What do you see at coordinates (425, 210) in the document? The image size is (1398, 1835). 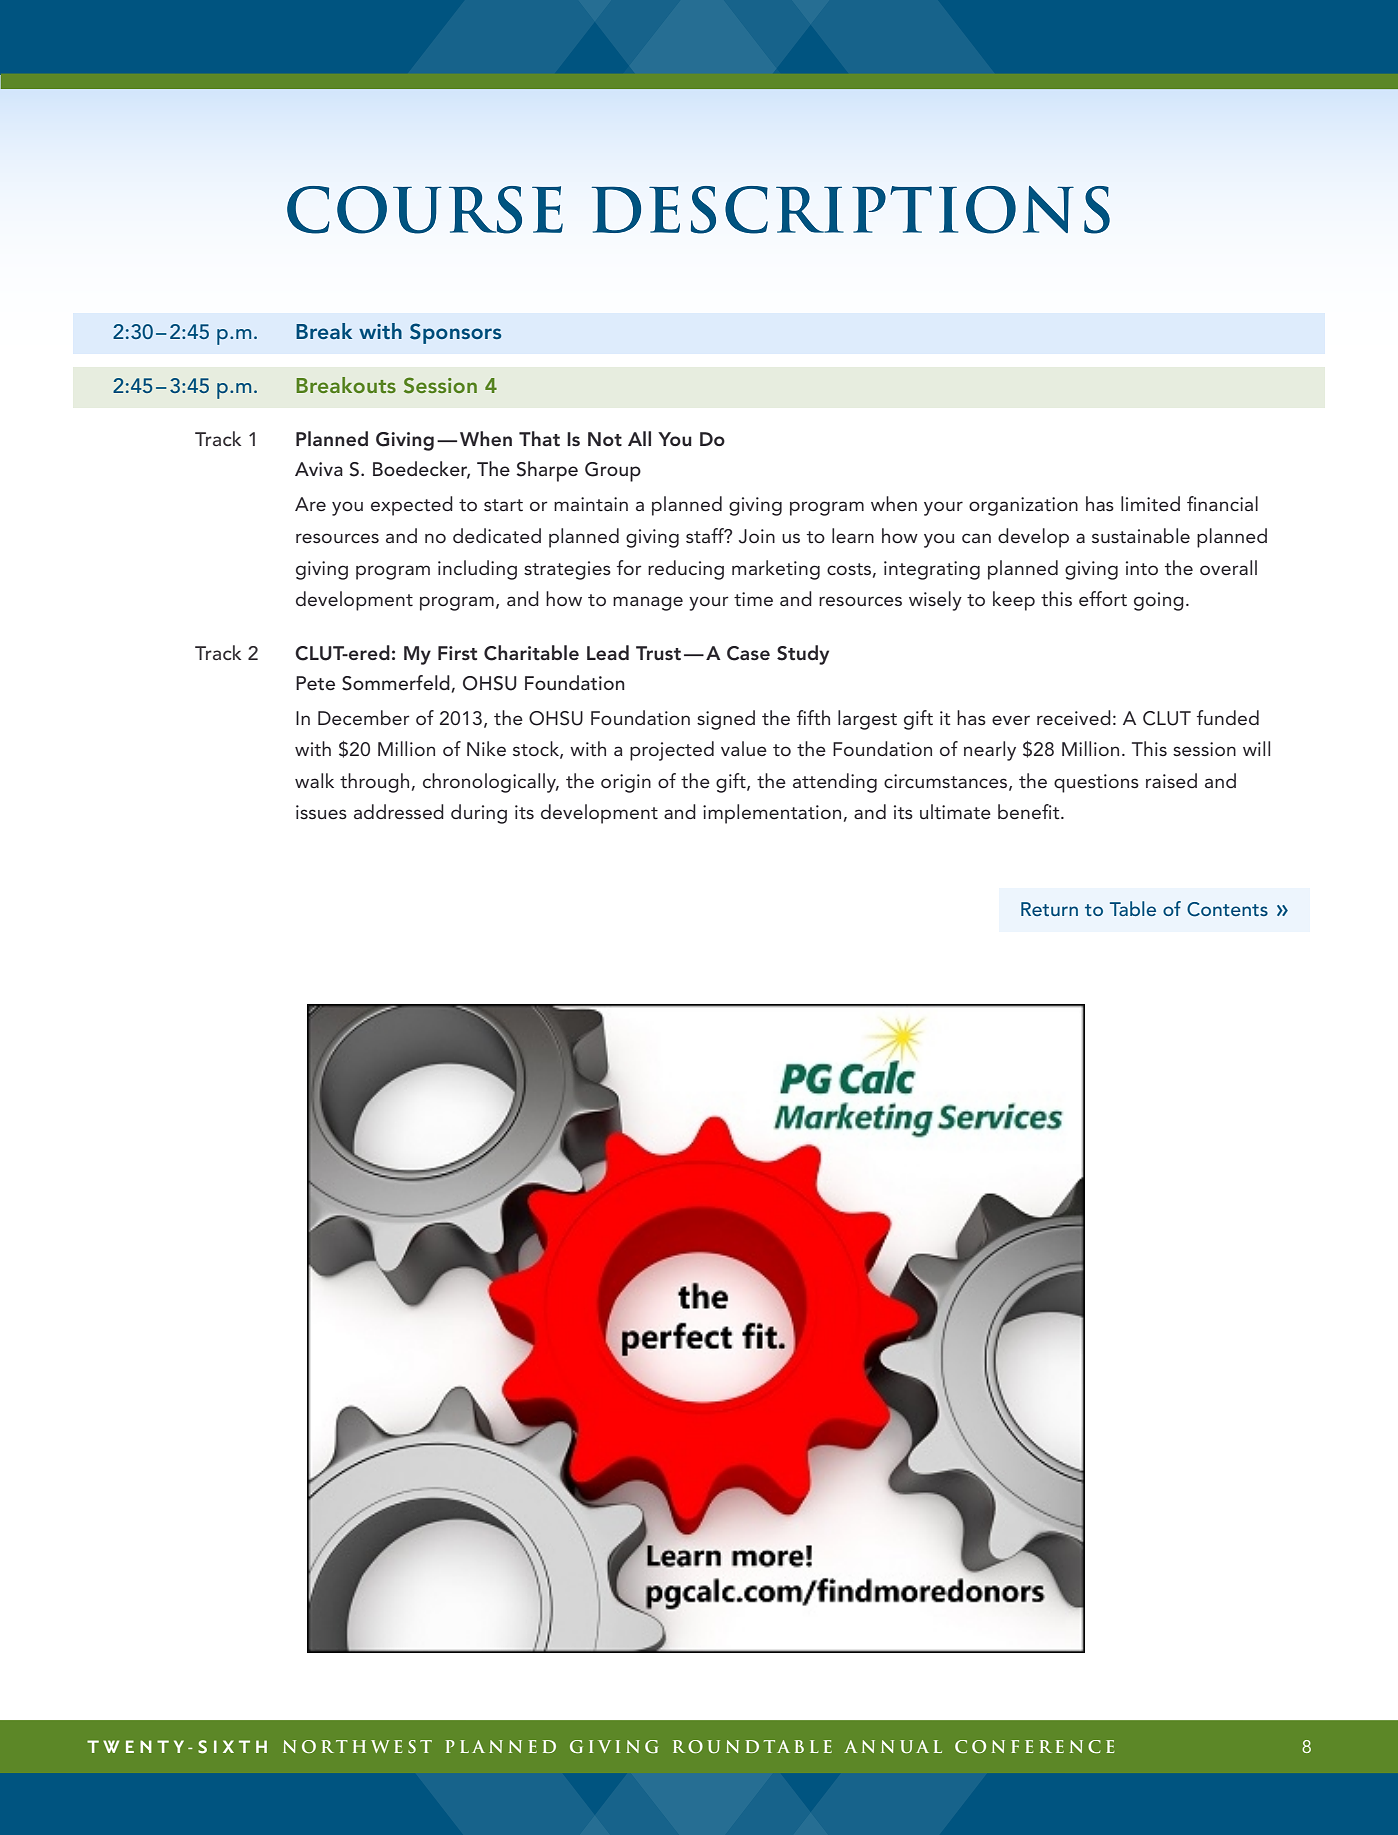 I see `course` at bounding box center [425, 210].
